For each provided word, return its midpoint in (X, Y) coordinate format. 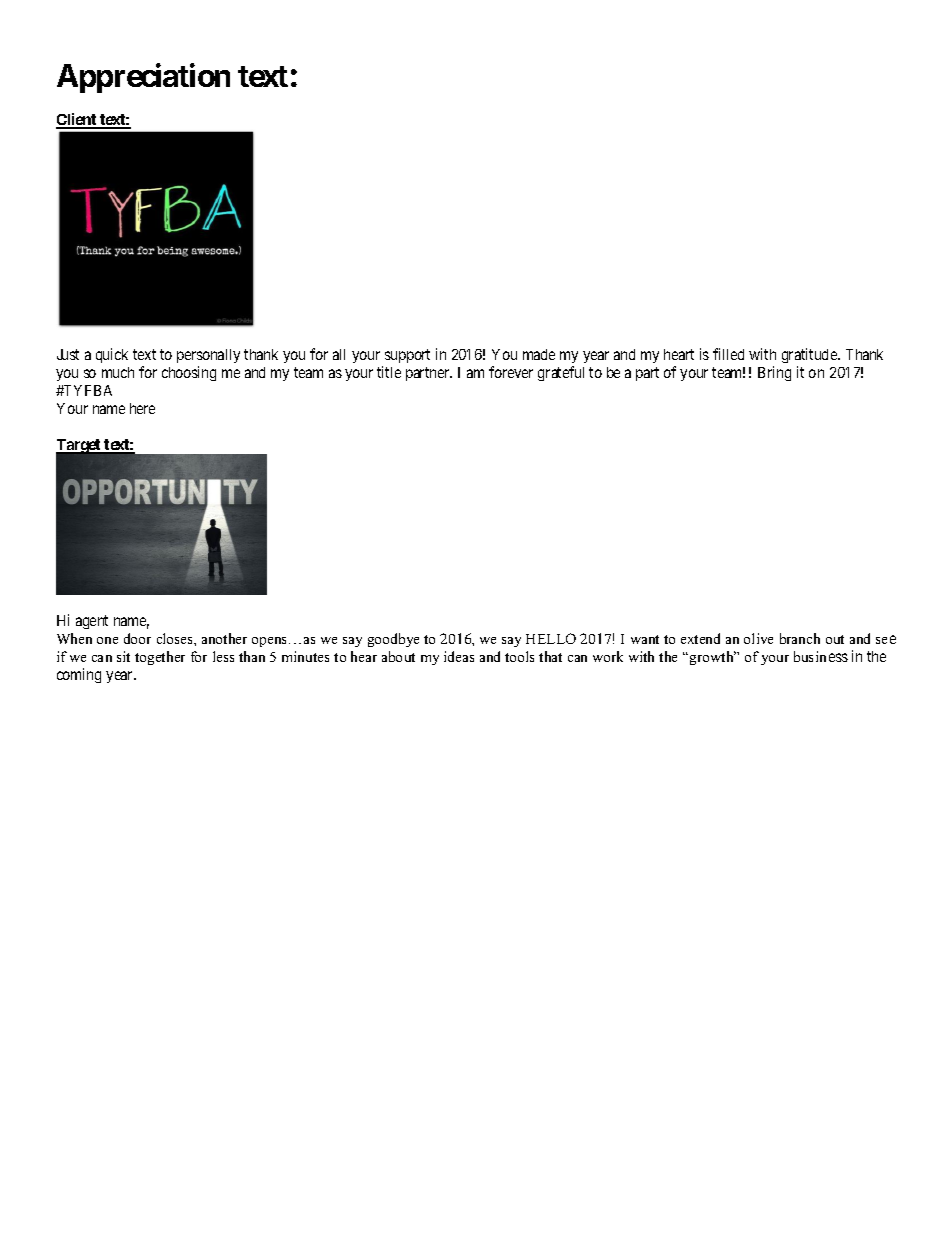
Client (77, 120)
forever (511, 372)
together (160, 658)
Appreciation (143, 78)
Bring (774, 373)
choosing (189, 373)
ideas (459, 656)
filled (728, 354)
